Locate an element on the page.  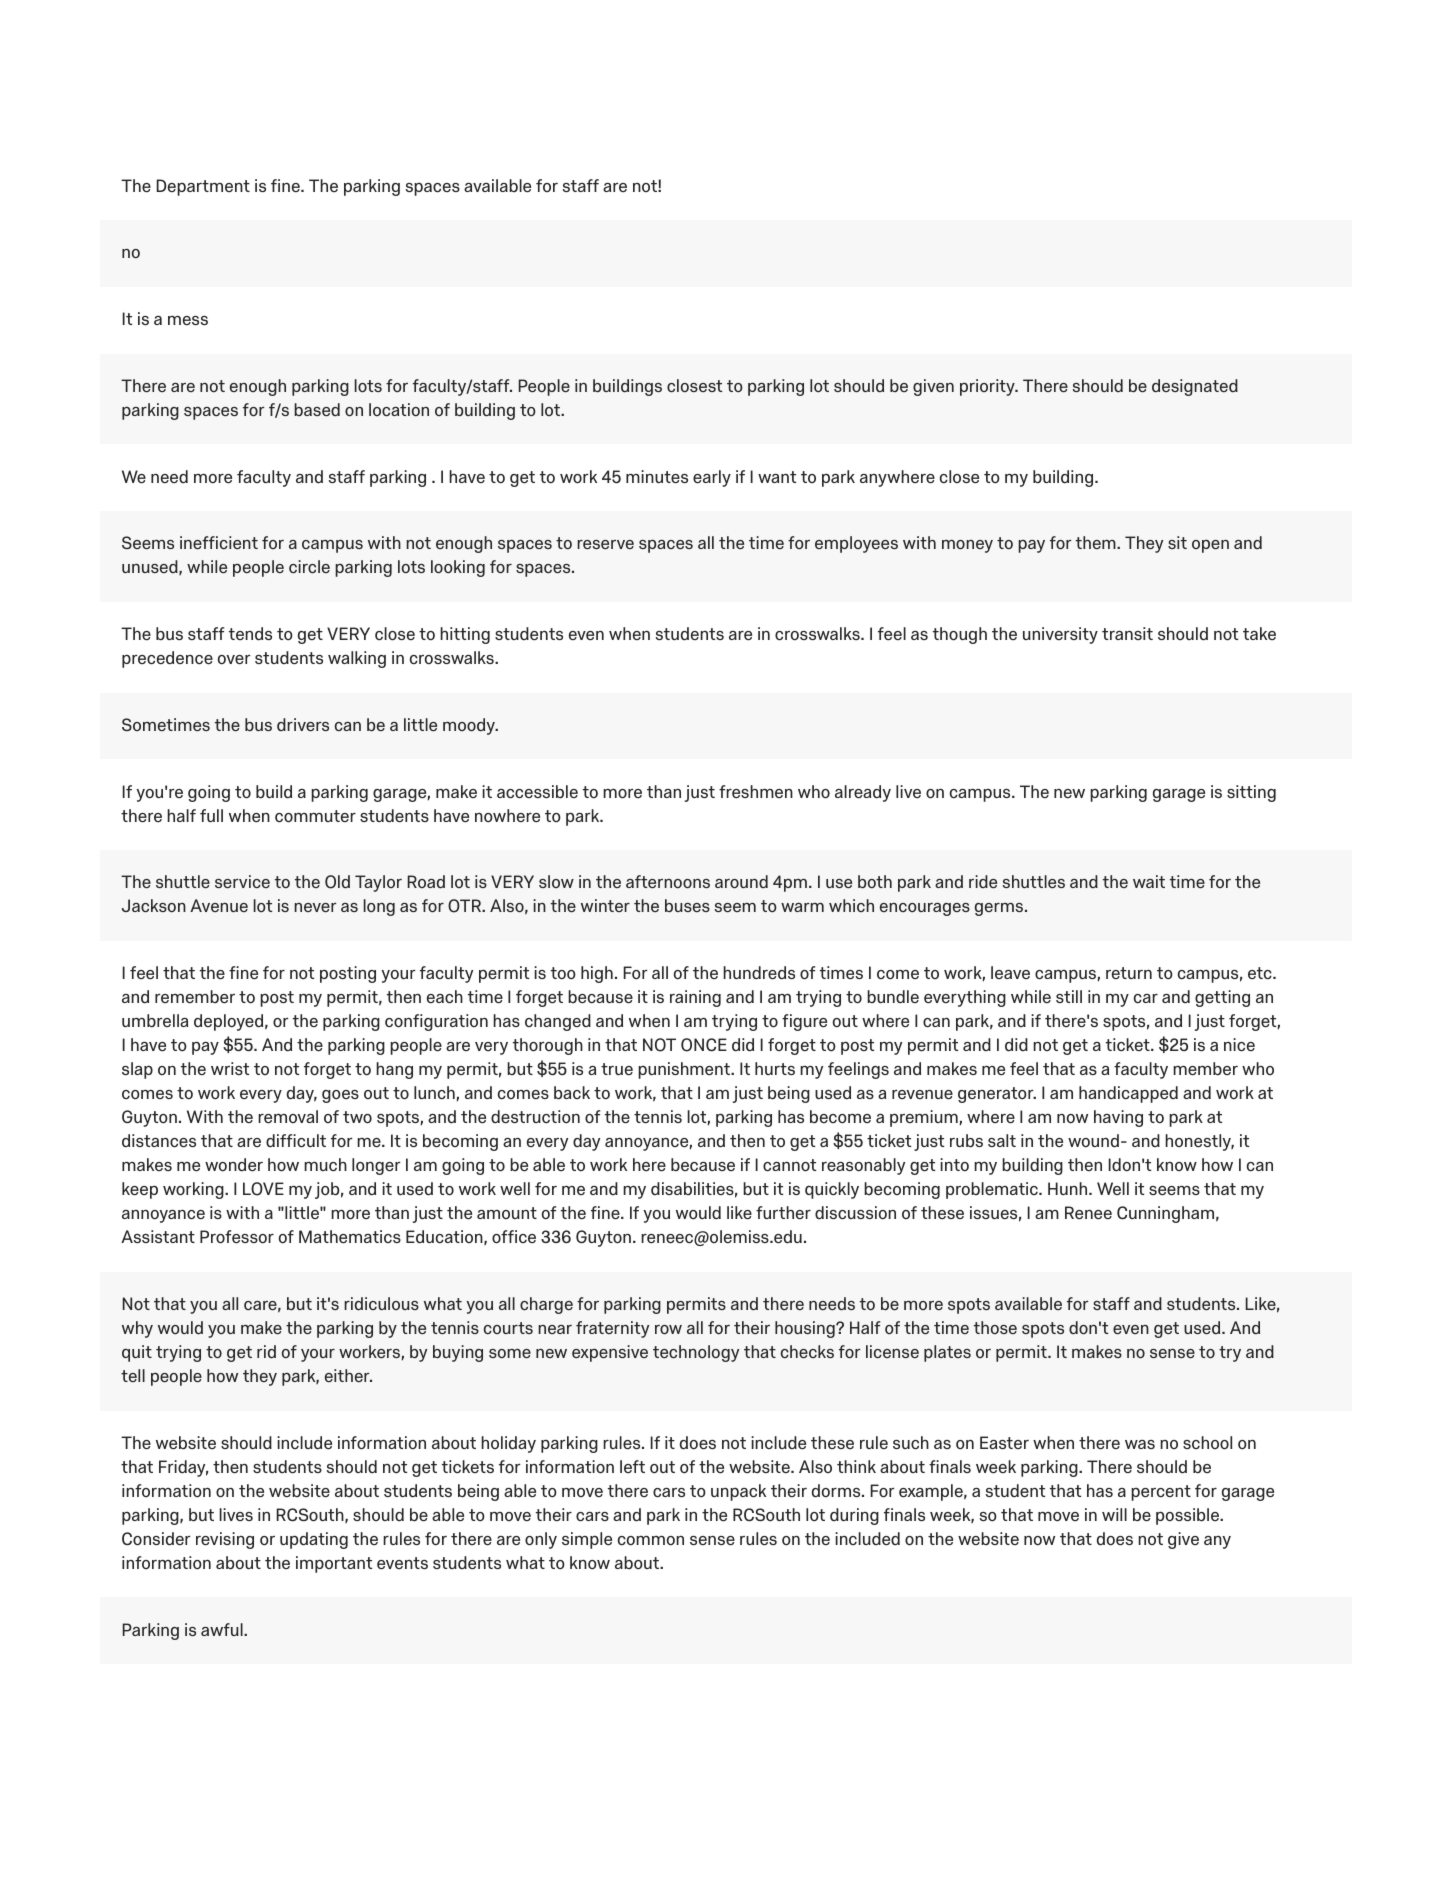
common is located at coordinates (651, 1541).
